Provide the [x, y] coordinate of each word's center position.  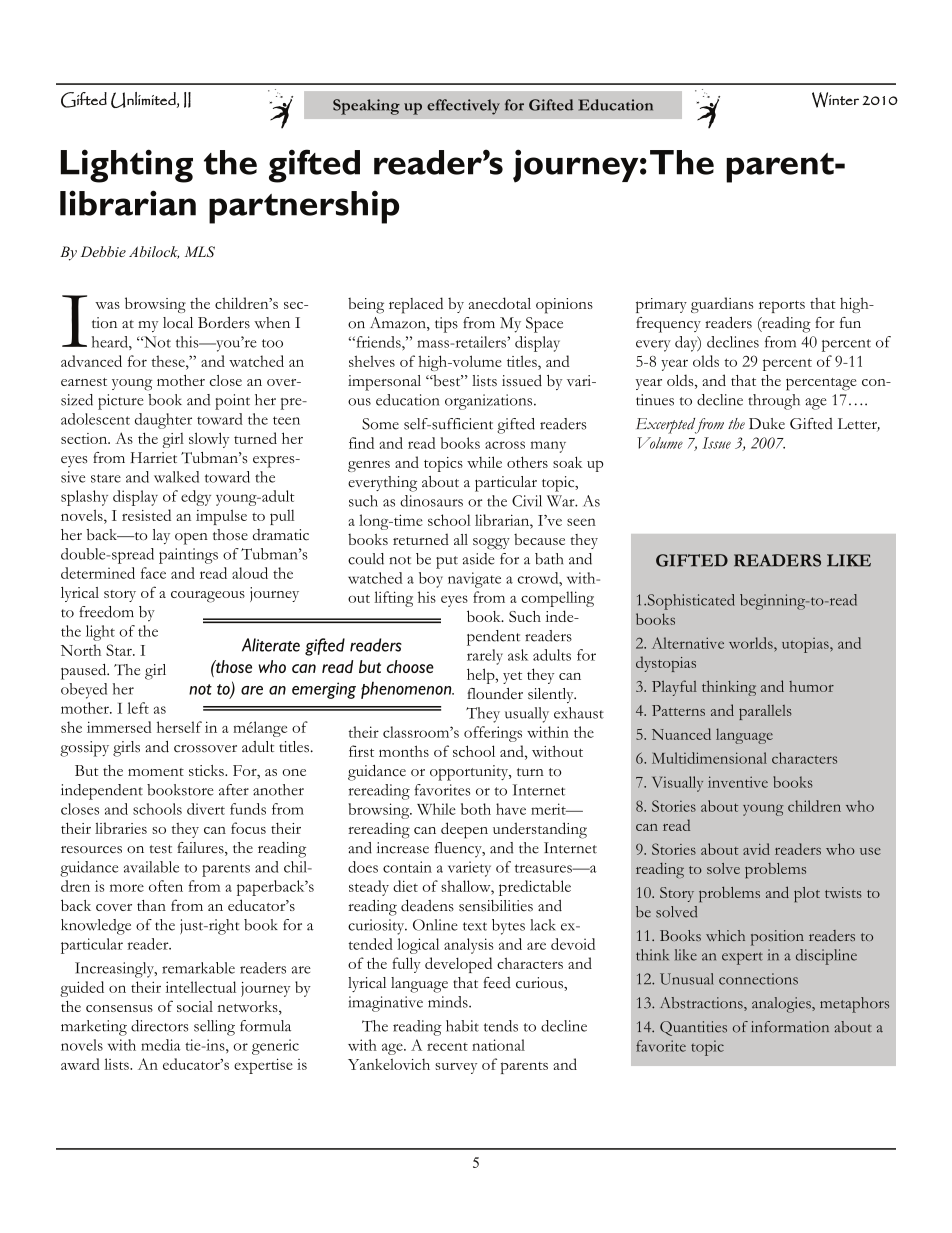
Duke [767, 423]
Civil [527, 501]
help [482, 676]
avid [756, 849]
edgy [196, 498]
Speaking [366, 107]
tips [446, 325]
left [138, 708]
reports [782, 307]
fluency [459, 850]
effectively [463, 107]
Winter [835, 100]
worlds [752, 643]
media [161, 1045]
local [178, 323]
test [161, 849]
